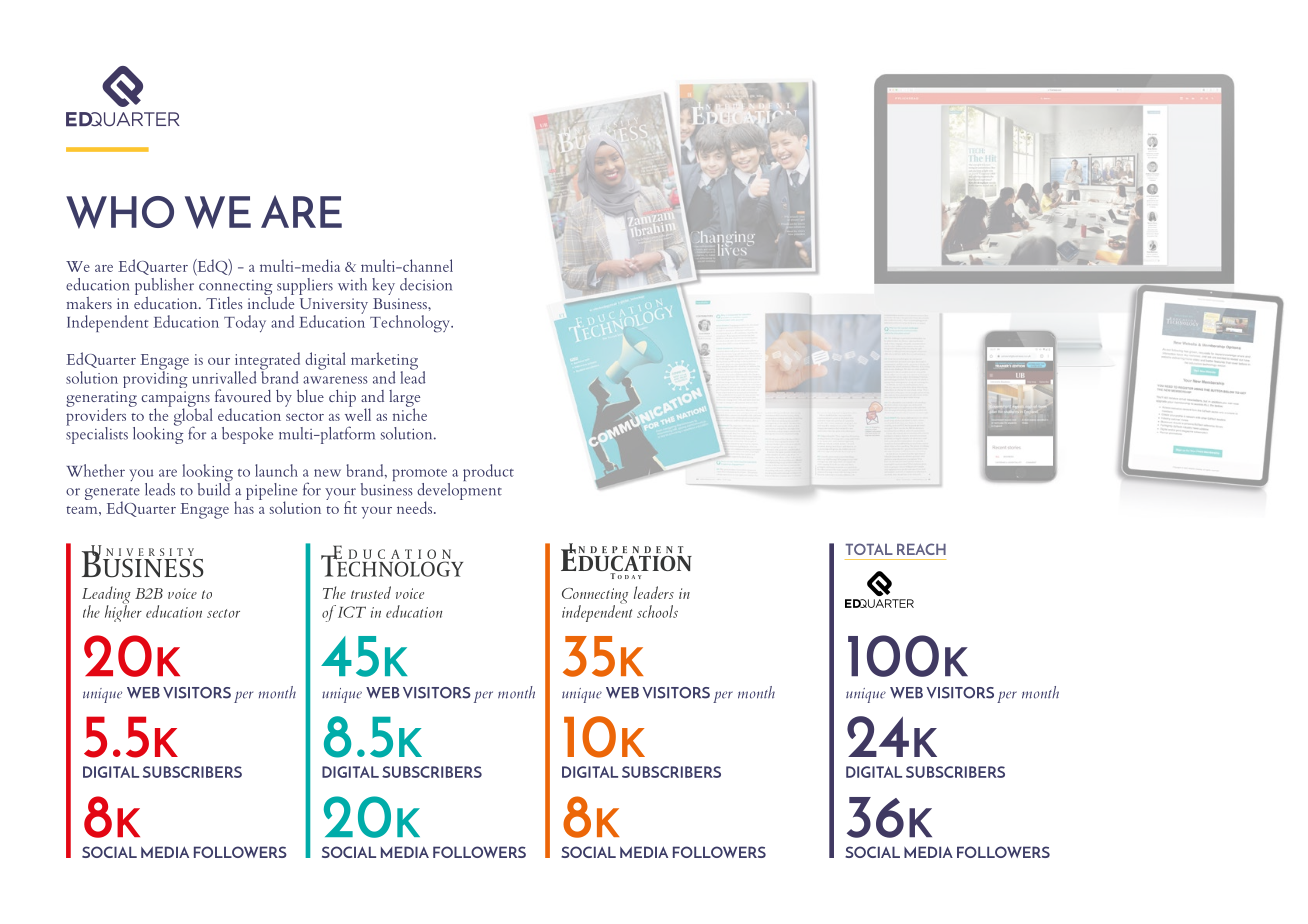  Describe the element at coordinates (383, 286) in the document. I see `key` at that location.
